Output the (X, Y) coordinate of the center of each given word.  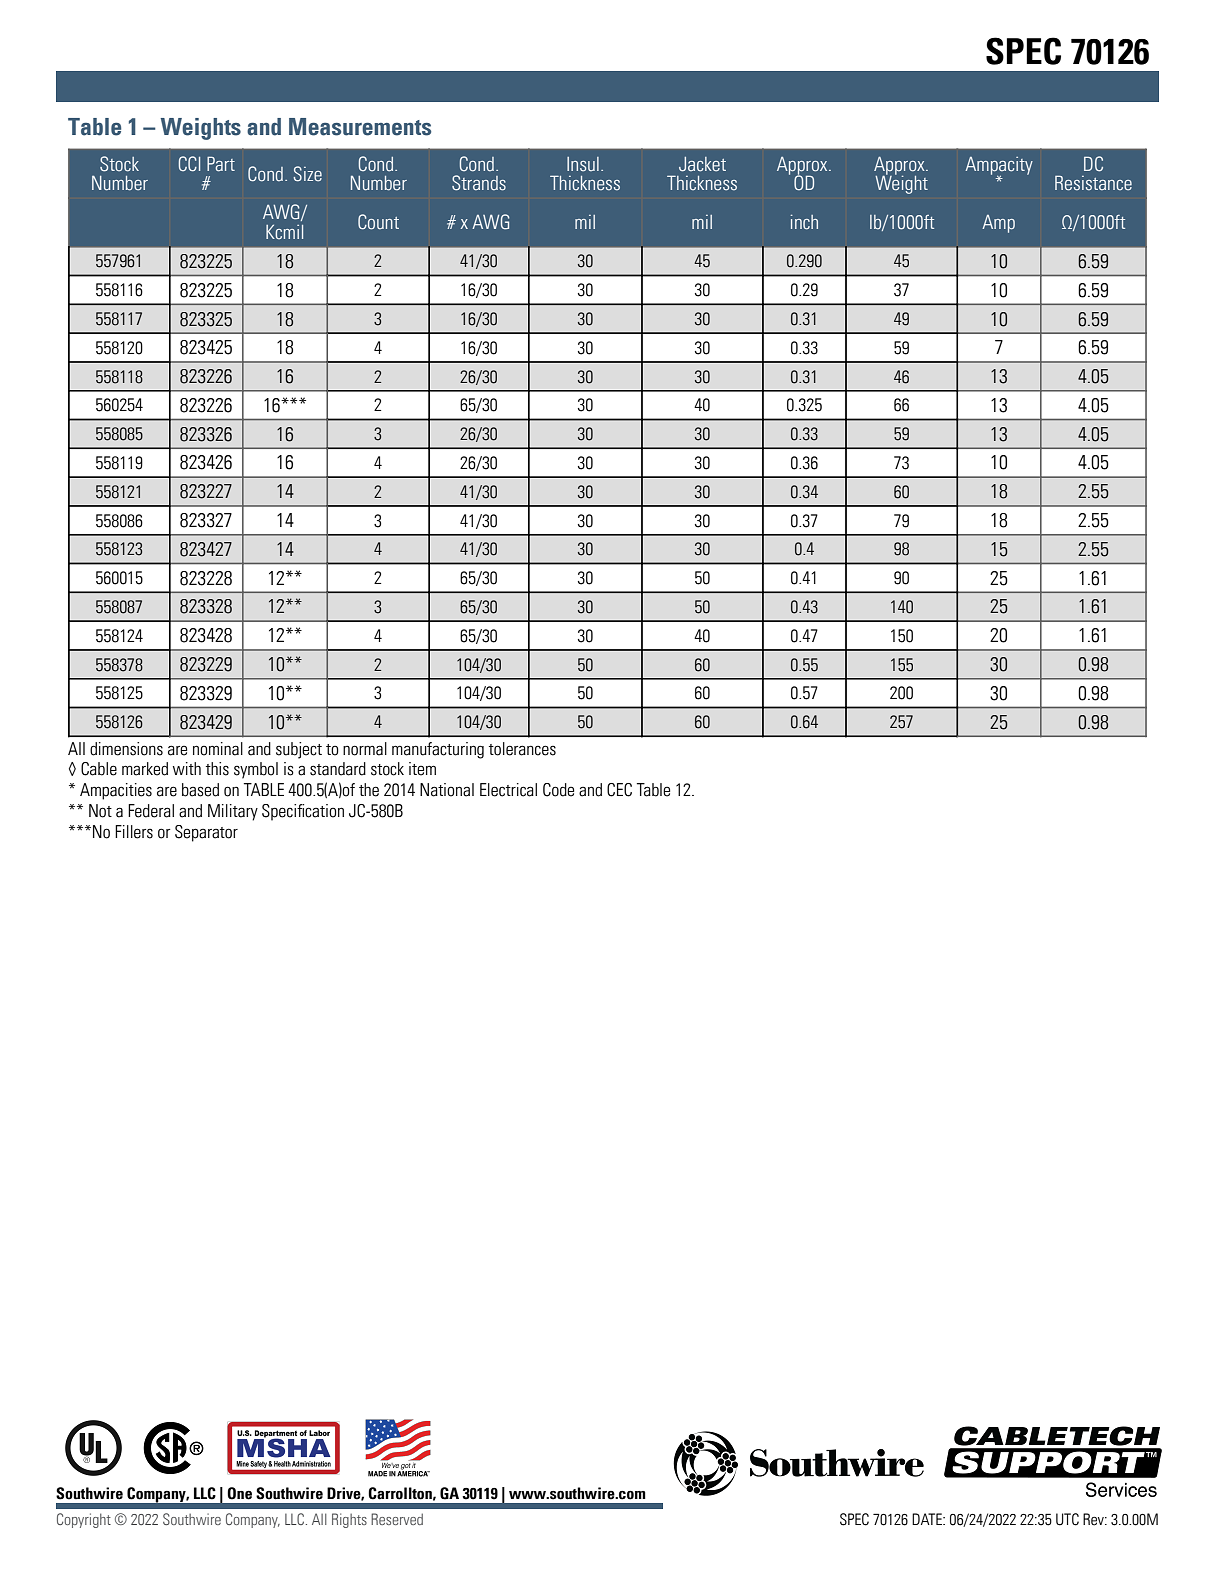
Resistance (1093, 183)
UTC (1067, 1519)
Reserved (397, 1519)
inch (804, 222)
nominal (218, 749)
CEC (619, 790)
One (239, 1493)
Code (558, 790)
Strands (479, 183)
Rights (349, 1520)
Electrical (508, 790)
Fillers (134, 832)
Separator (206, 833)
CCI (189, 164)
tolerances (522, 749)
